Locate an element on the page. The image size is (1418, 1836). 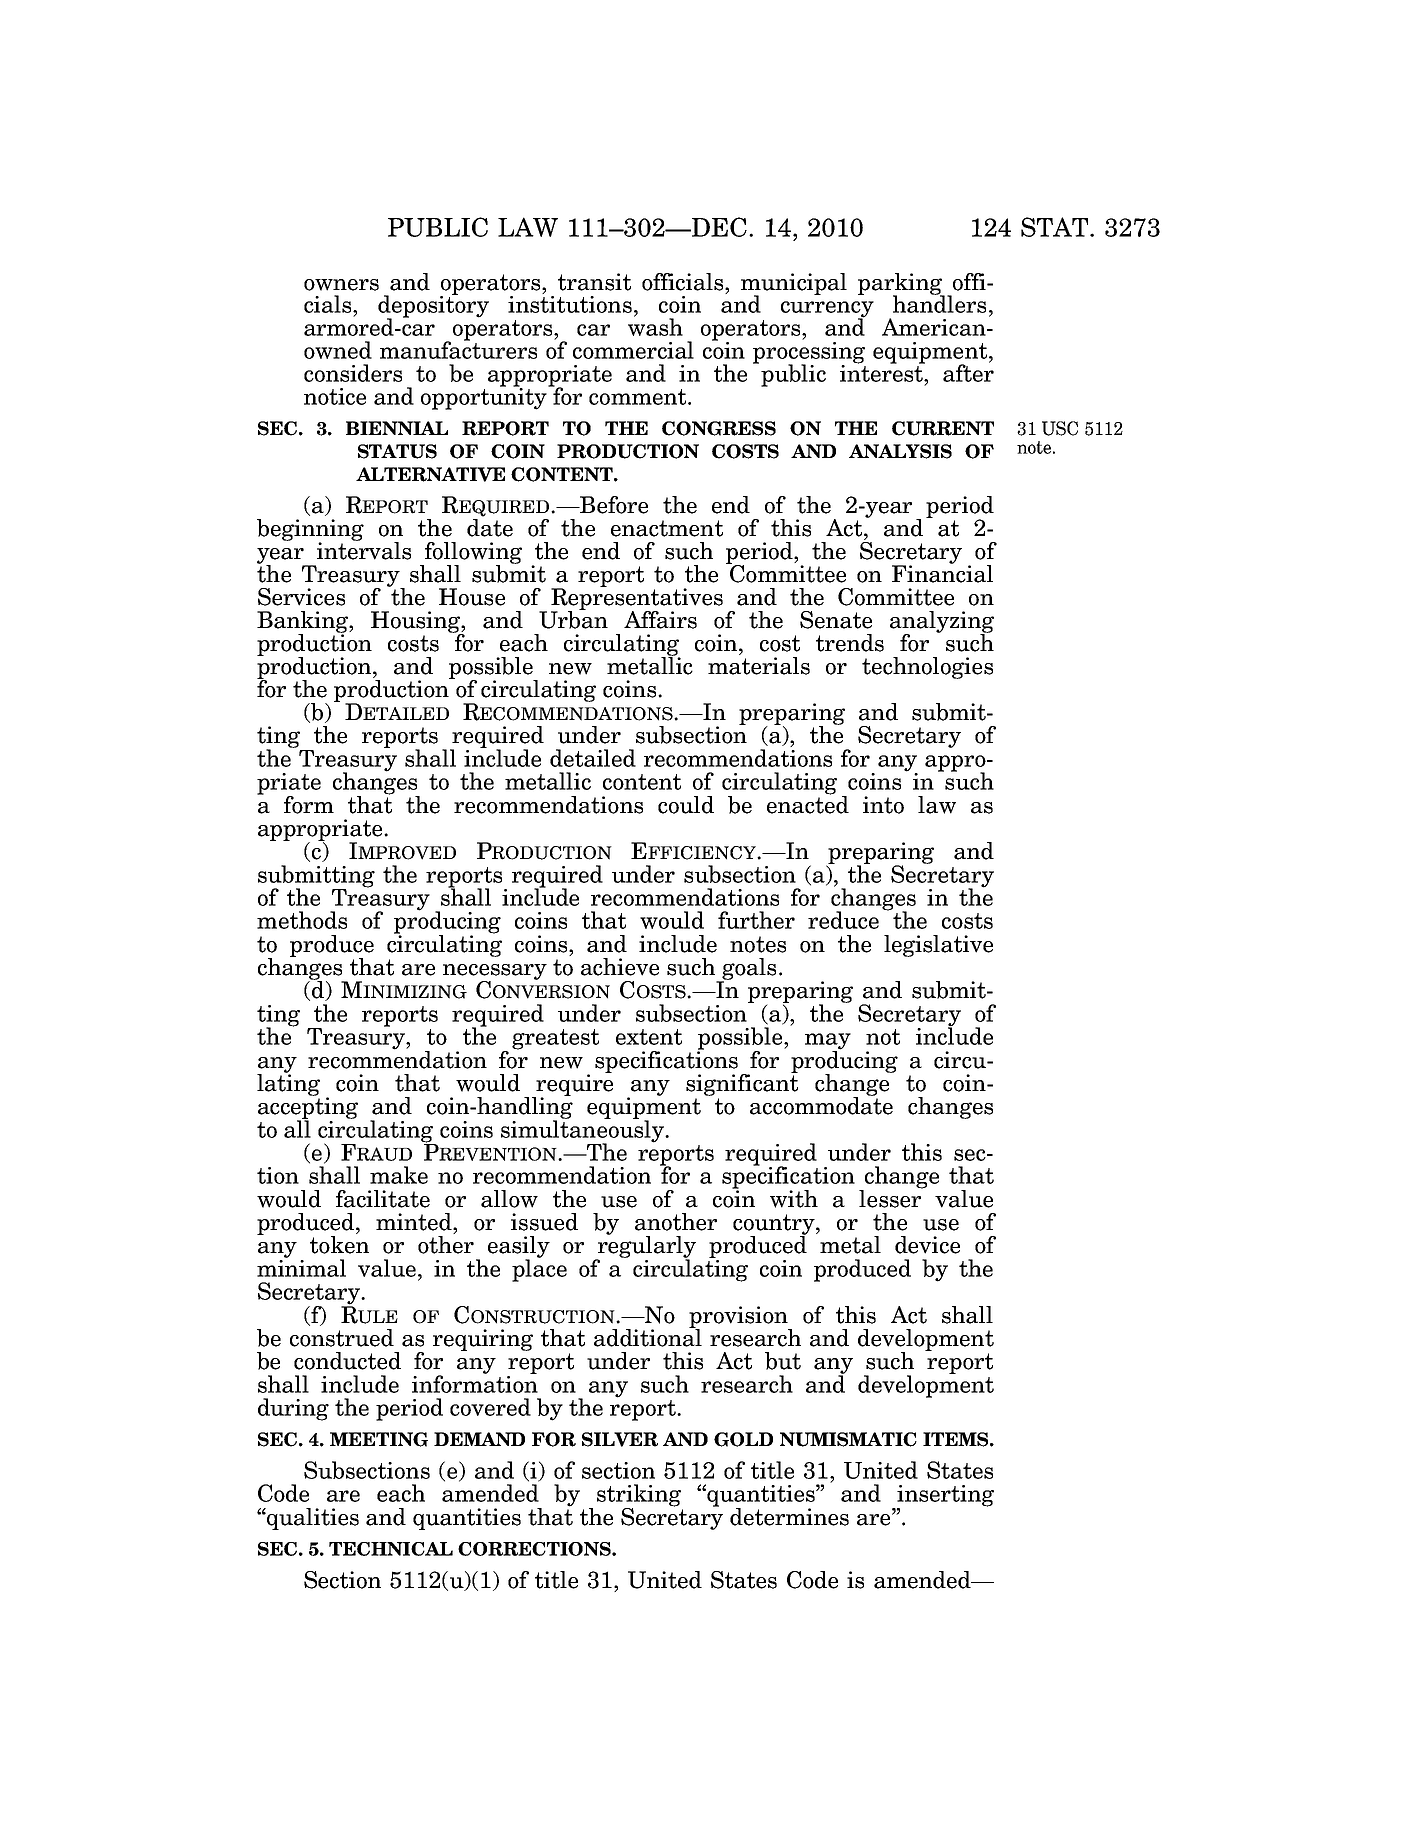
owners is located at coordinates (341, 285).
